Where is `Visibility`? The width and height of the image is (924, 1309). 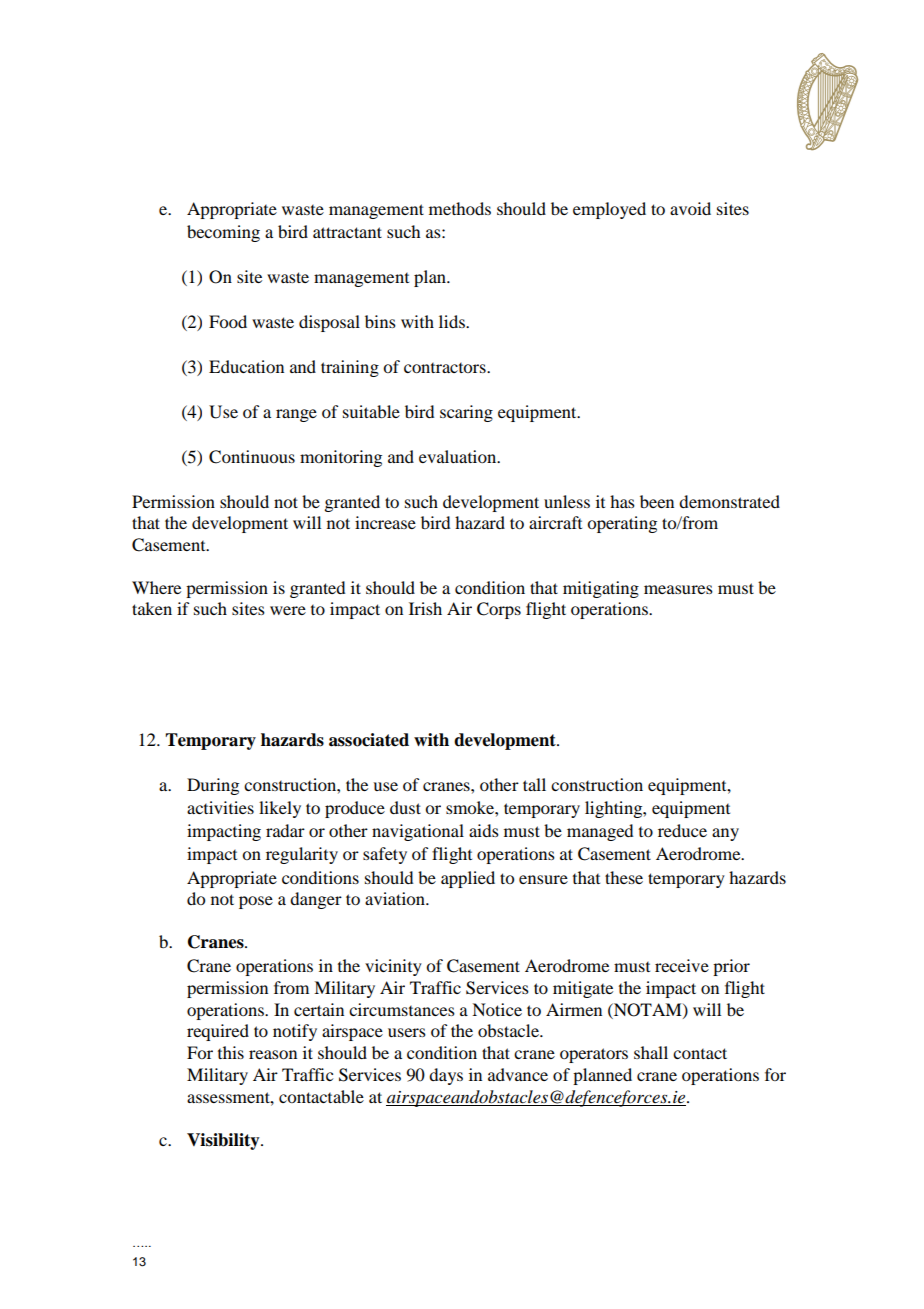
Visibility is located at coordinates (224, 1141).
